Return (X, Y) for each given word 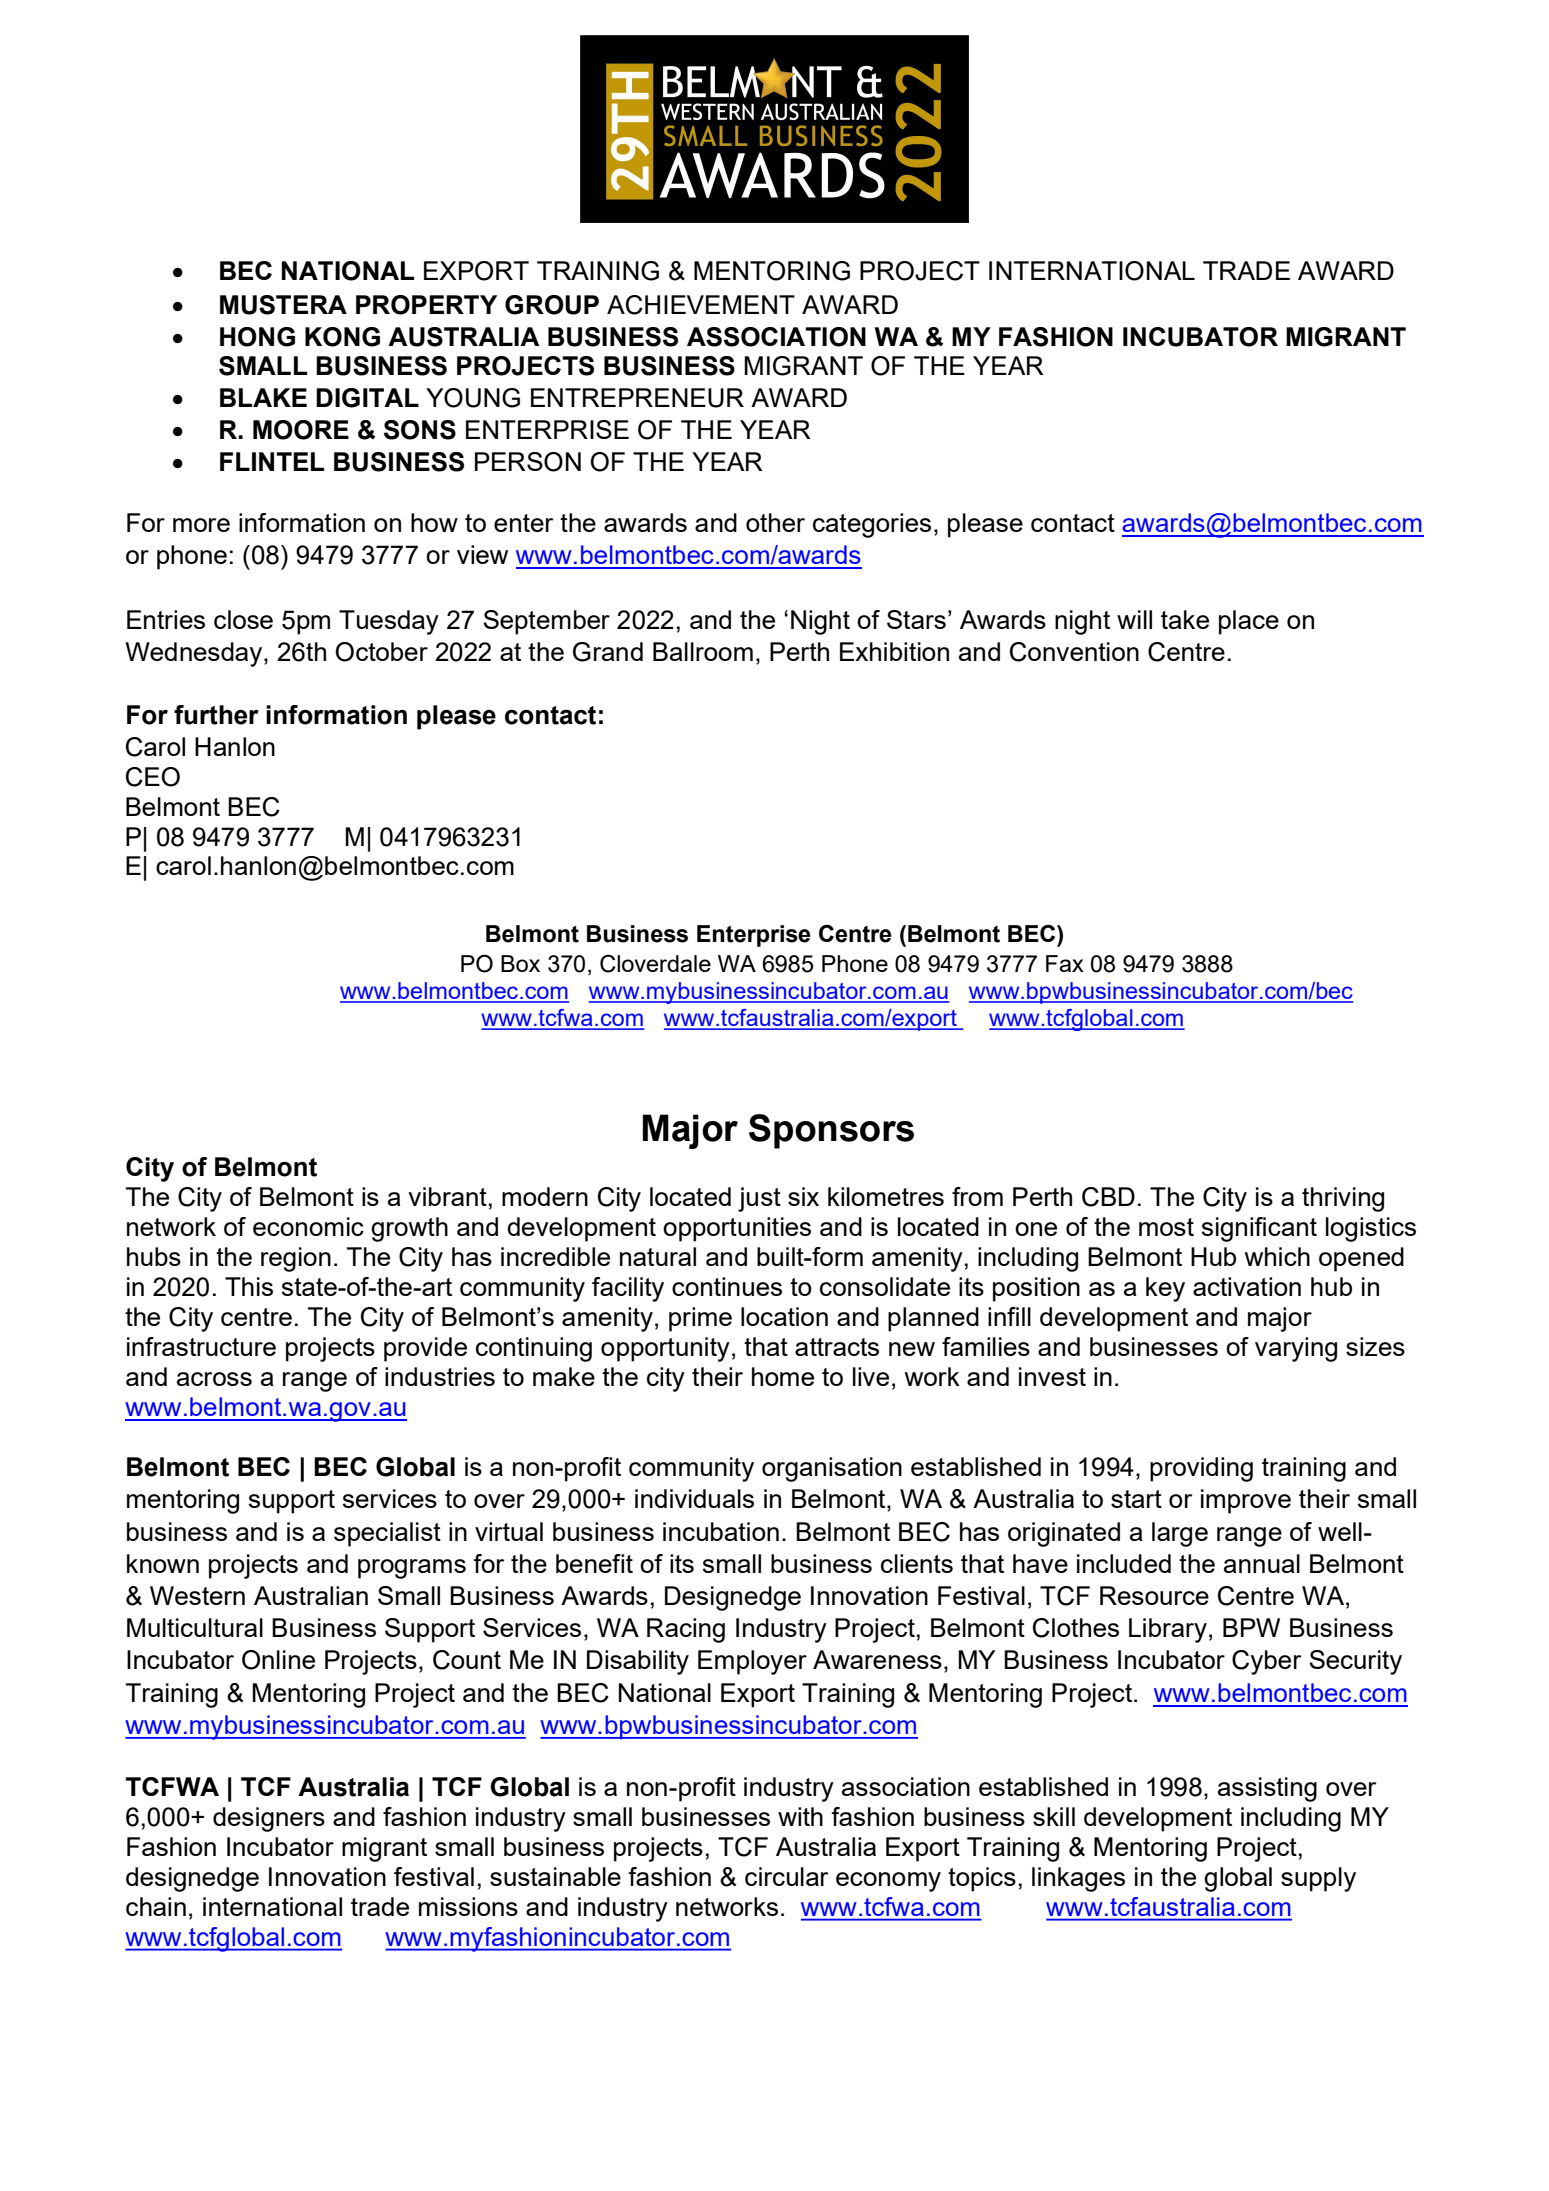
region (296, 1259)
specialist (387, 1534)
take (1185, 619)
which (1277, 1256)
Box (520, 963)
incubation (721, 1531)
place (1249, 622)
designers (269, 1819)
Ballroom (703, 651)
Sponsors (831, 1131)
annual (1262, 1563)
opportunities (737, 1229)
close (243, 619)
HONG (257, 337)
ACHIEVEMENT (701, 305)
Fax (1065, 963)
